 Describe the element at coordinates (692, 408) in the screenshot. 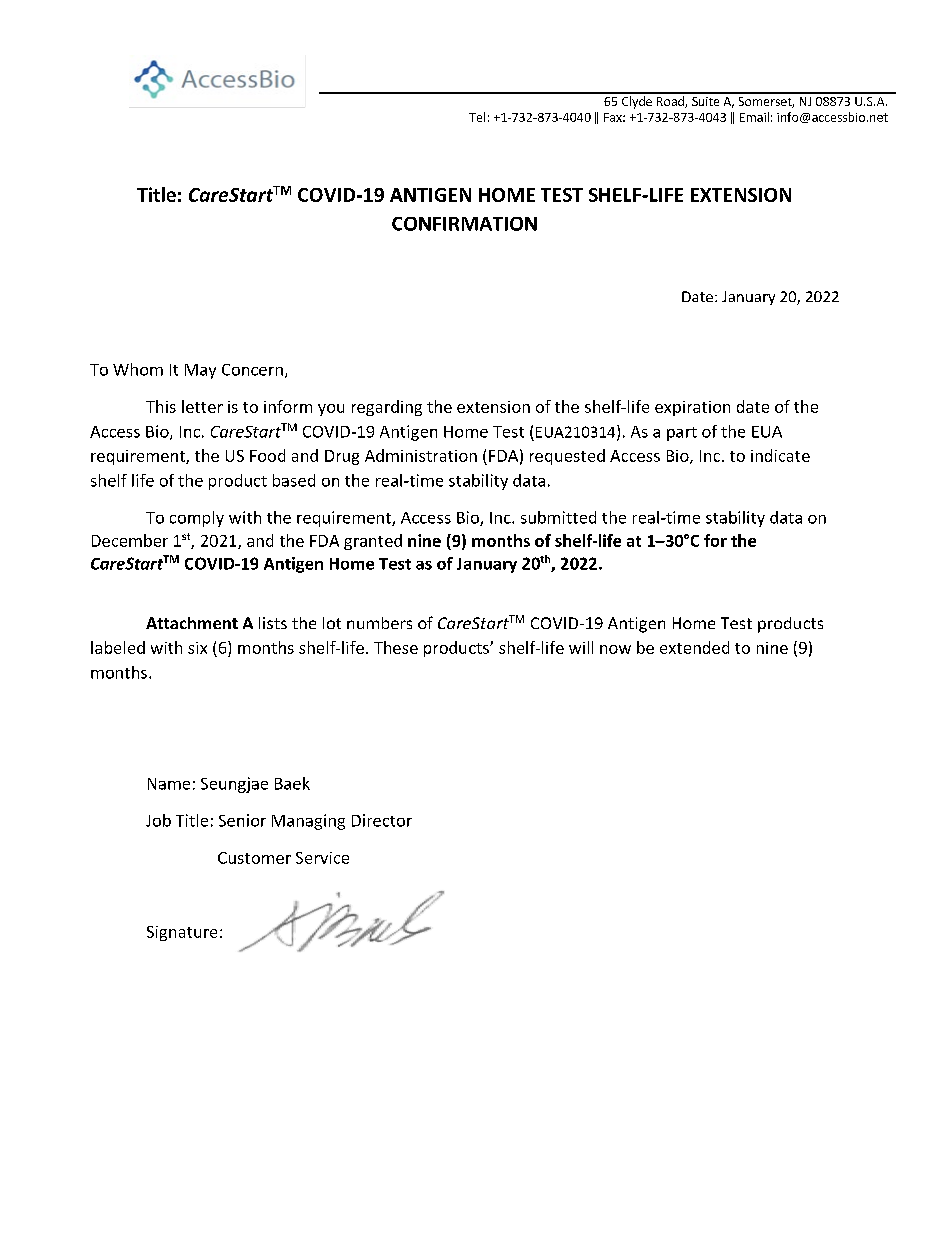

I see `expiration` at that location.
